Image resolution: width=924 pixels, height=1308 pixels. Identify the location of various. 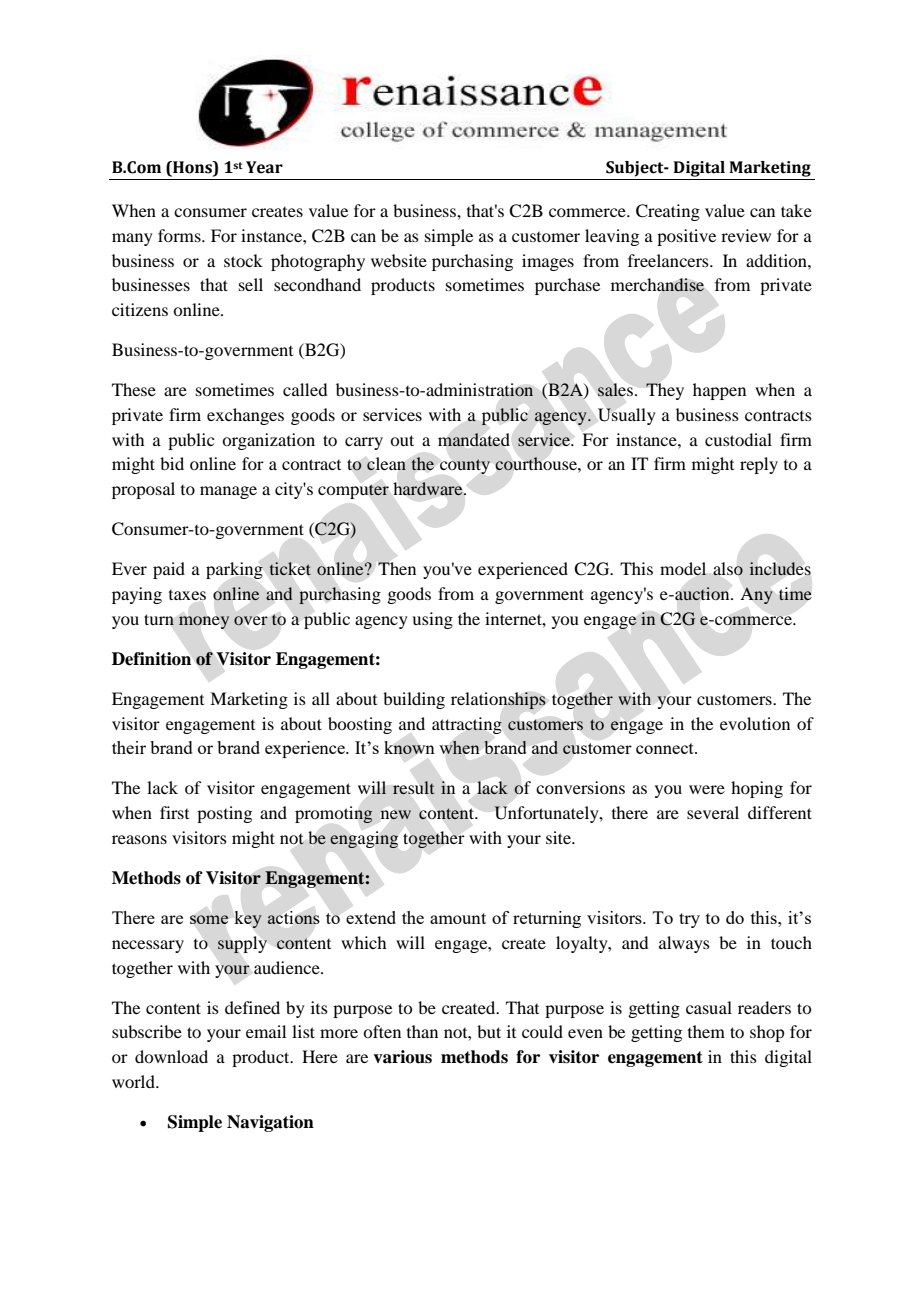
(402, 1057).
